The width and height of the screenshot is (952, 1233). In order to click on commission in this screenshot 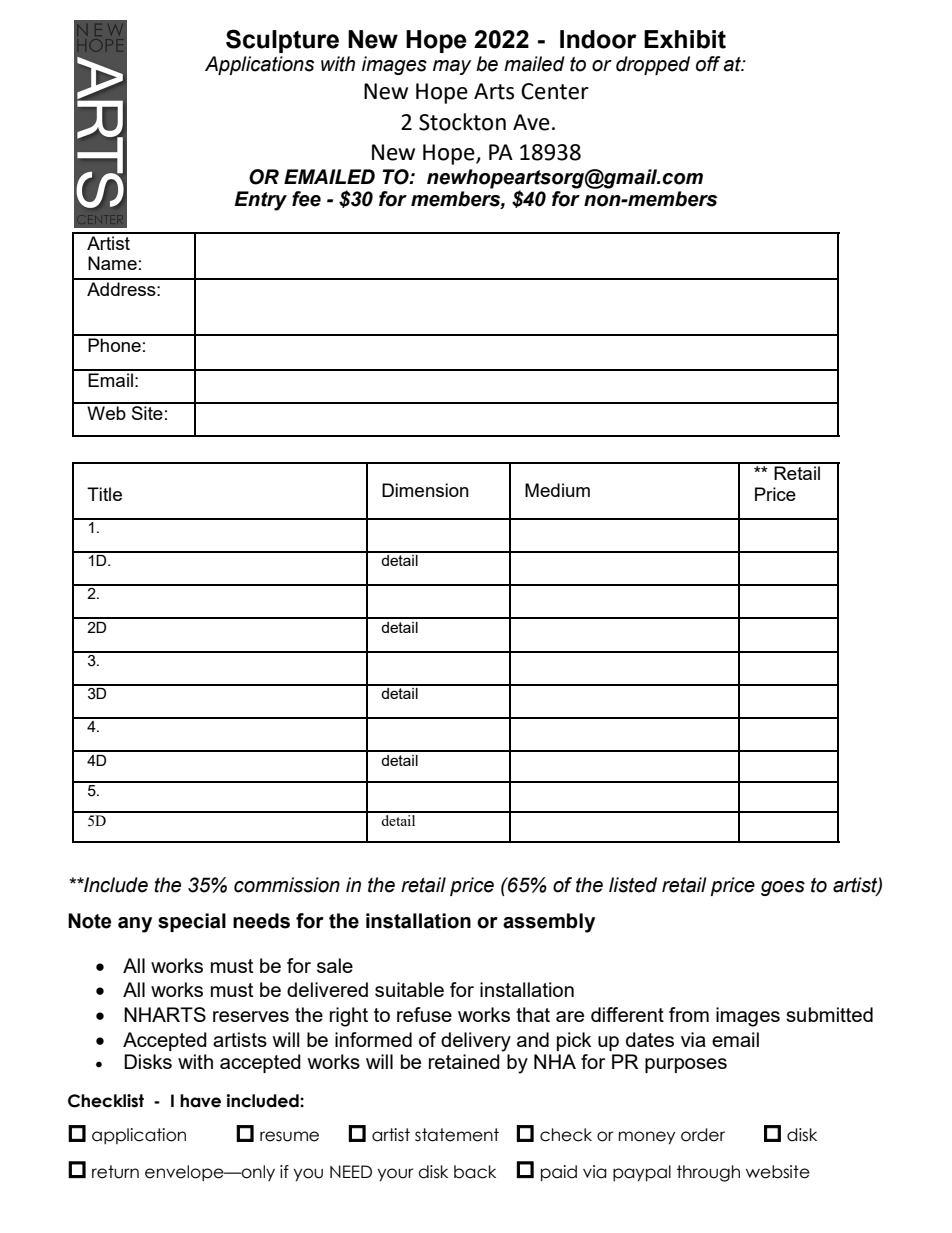, I will do `click(287, 885)`.
